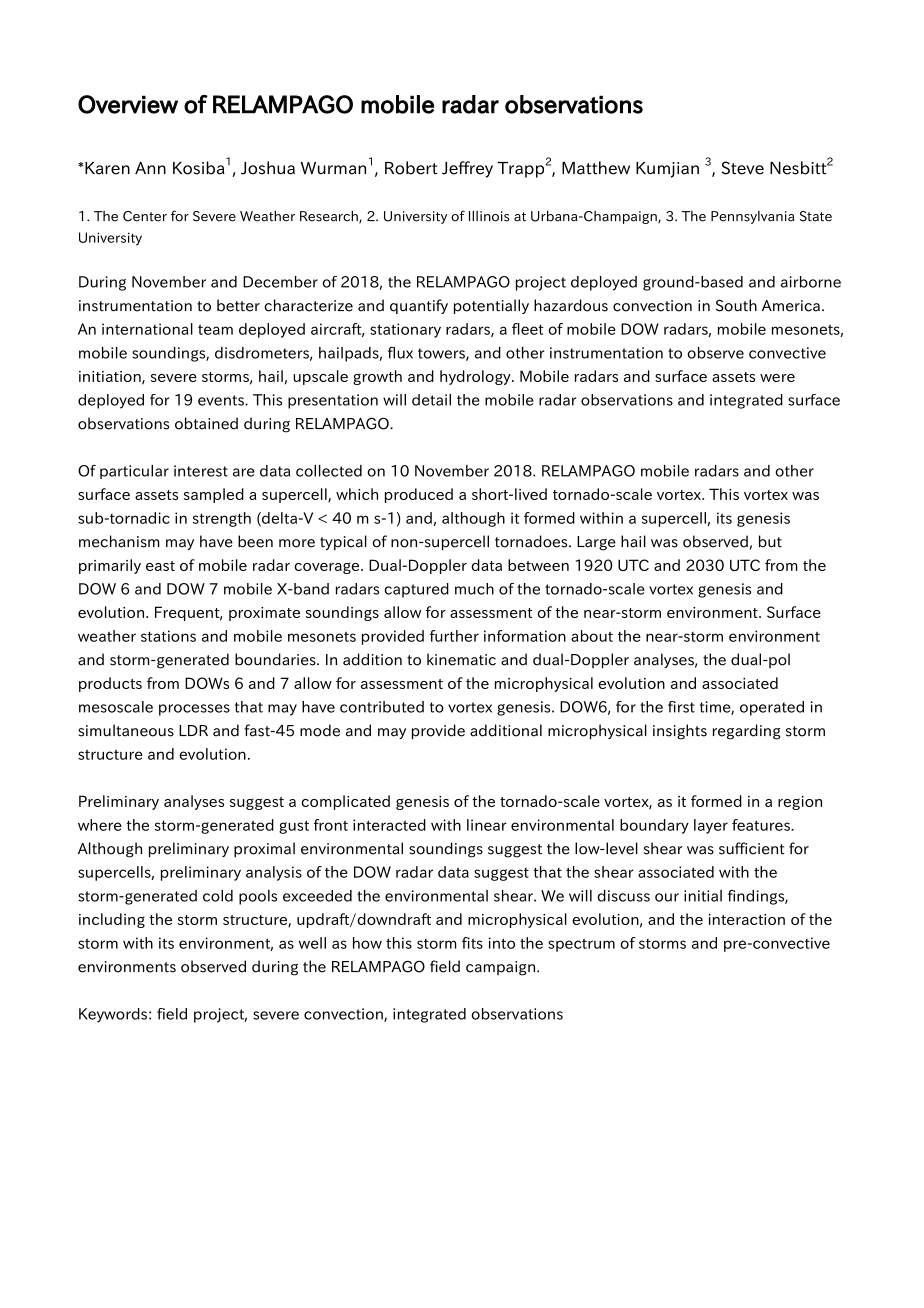 This screenshot has width=924, height=1308. What do you see at coordinates (238, 305) in the screenshot?
I see `better` at bounding box center [238, 305].
